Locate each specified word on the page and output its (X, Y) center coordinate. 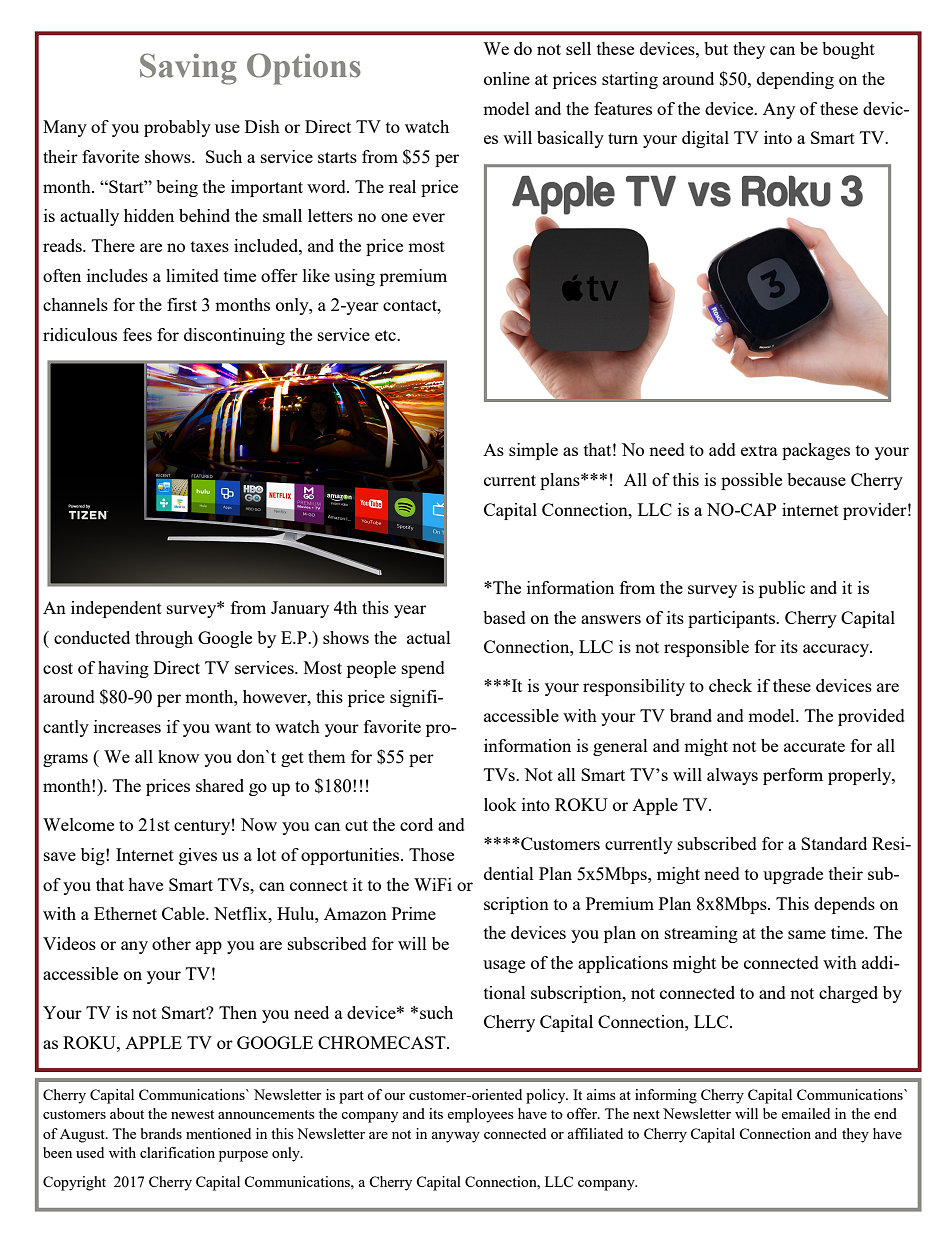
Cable (184, 913)
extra (759, 450)
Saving (188, 69)
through (164, 639)
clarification (177, 1152)
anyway (455, 1137)
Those (431, 854)
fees (137, 334)
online (507, 78)
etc (386, 335)
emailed (805, 1113)
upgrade (793, 875)
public (782, 589)
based (504, 617)
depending (795, 80)
